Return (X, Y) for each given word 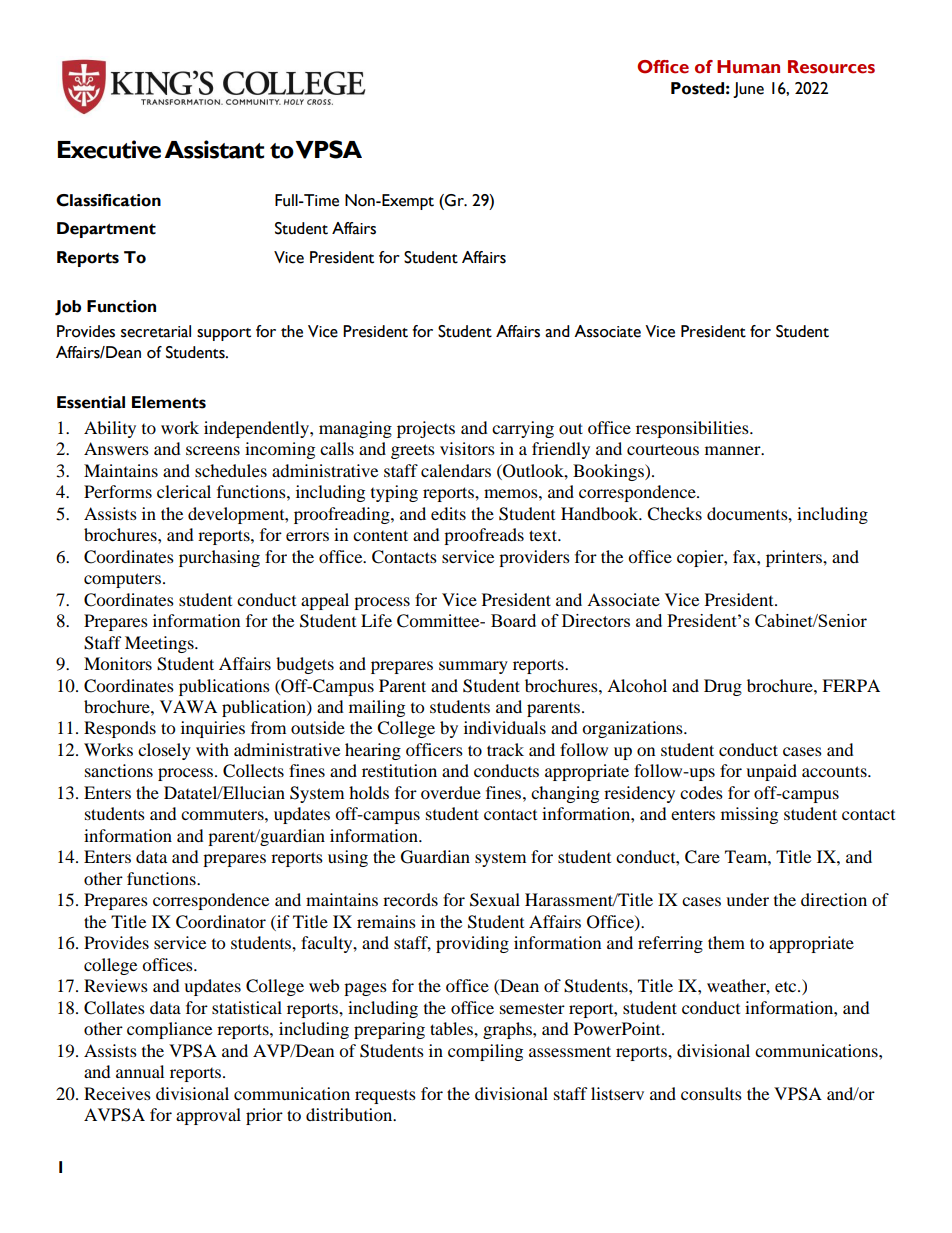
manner (734, 450)
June (748, 90)
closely (164, 751)
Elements (169, 402)
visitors (467, 448)
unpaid (771, 772)
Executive (109, 149)
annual (140, 1071)
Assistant (214, 149)
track (505, 749)
